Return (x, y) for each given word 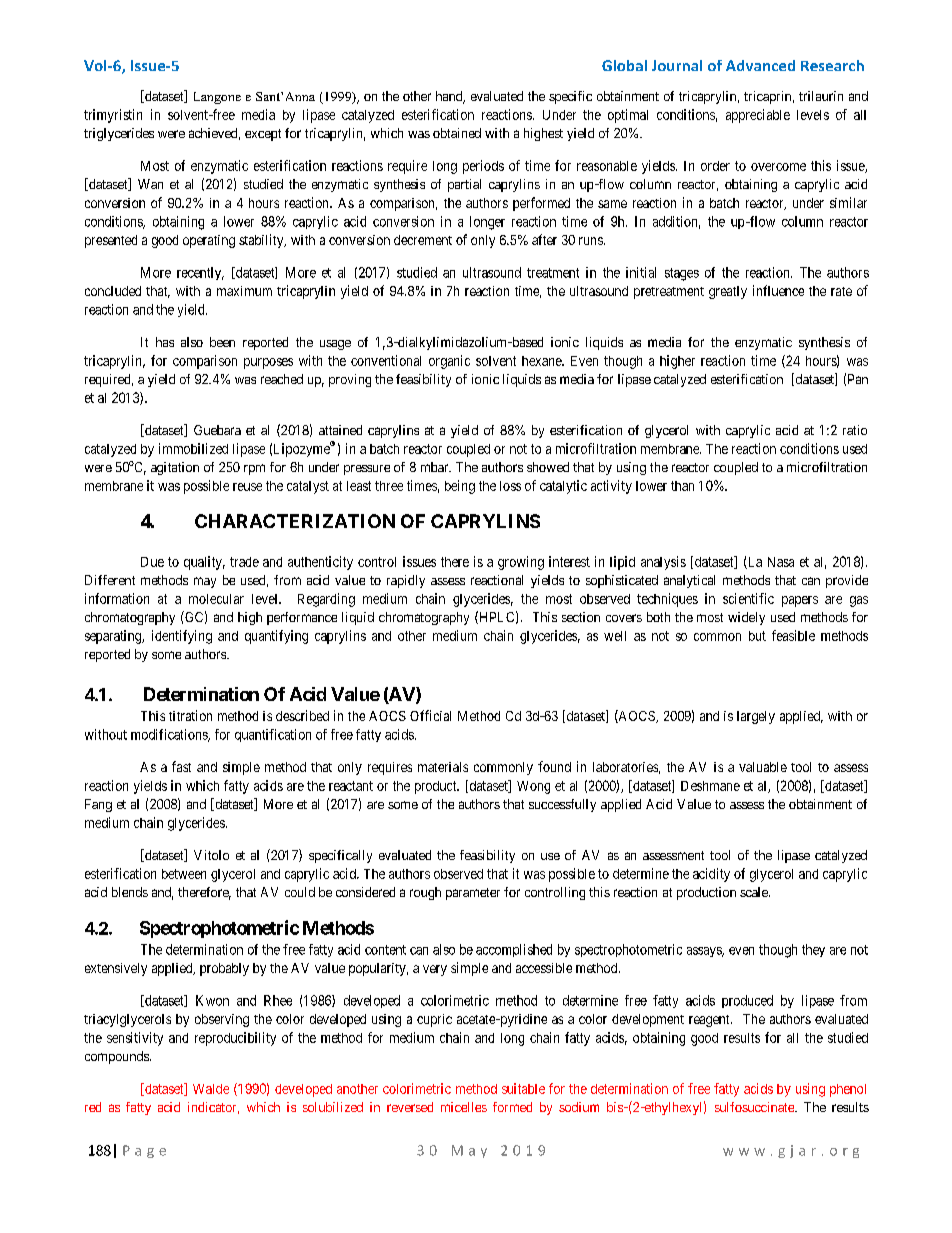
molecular (216, 599)
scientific (748, 598)
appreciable (758, 116)
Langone (217, 98)
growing (521, 563)
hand (450, 97)
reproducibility (235, 1039)
